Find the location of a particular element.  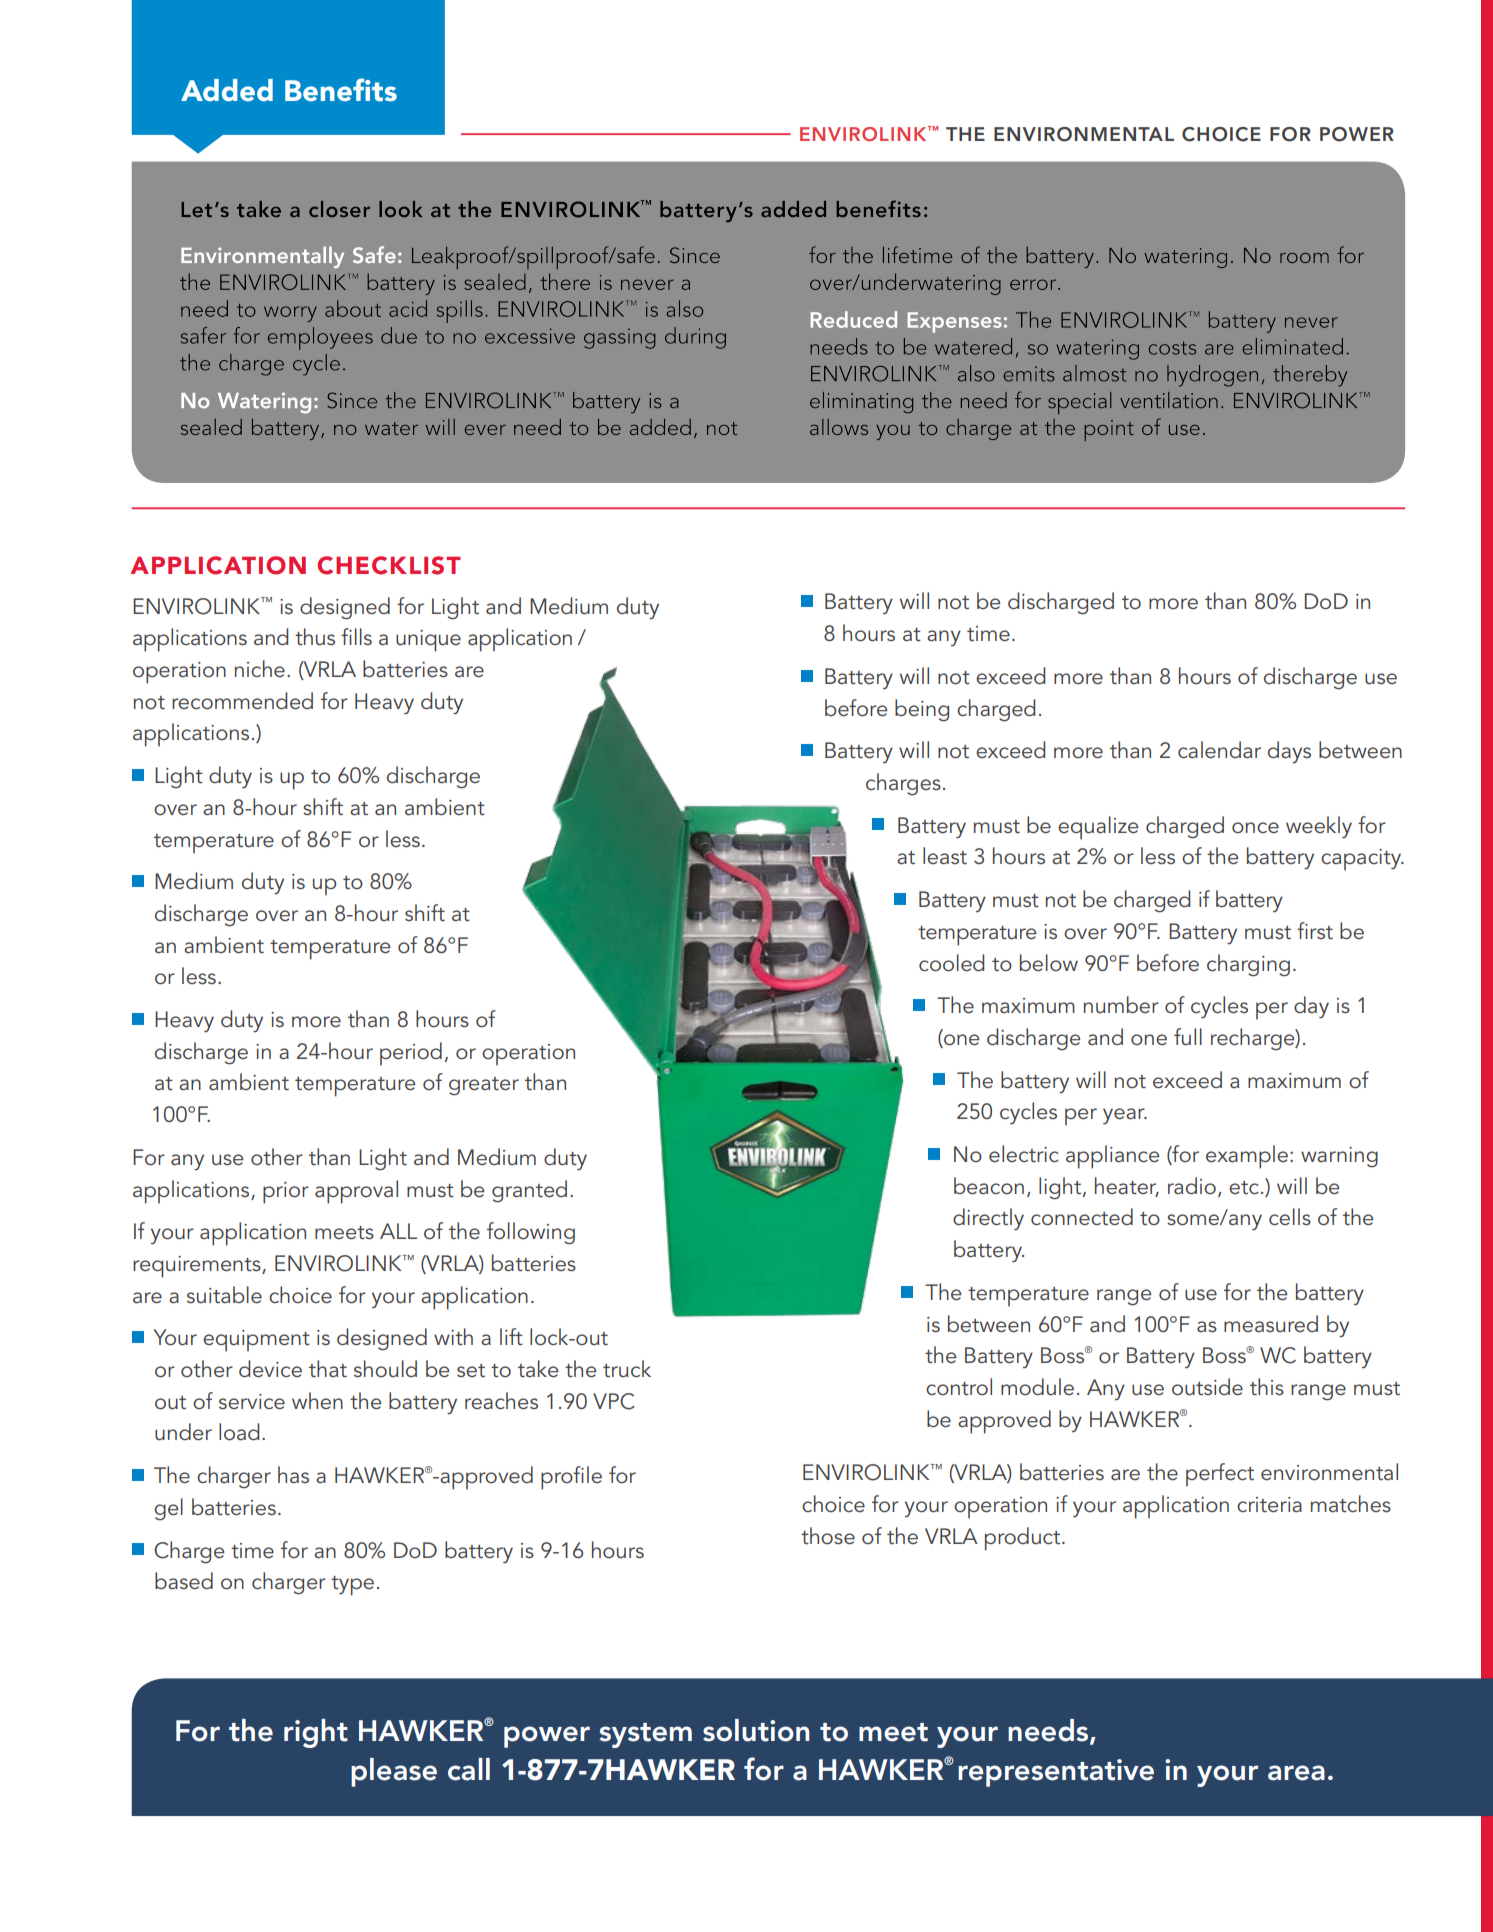

being is located at coordinates (922, 710).
